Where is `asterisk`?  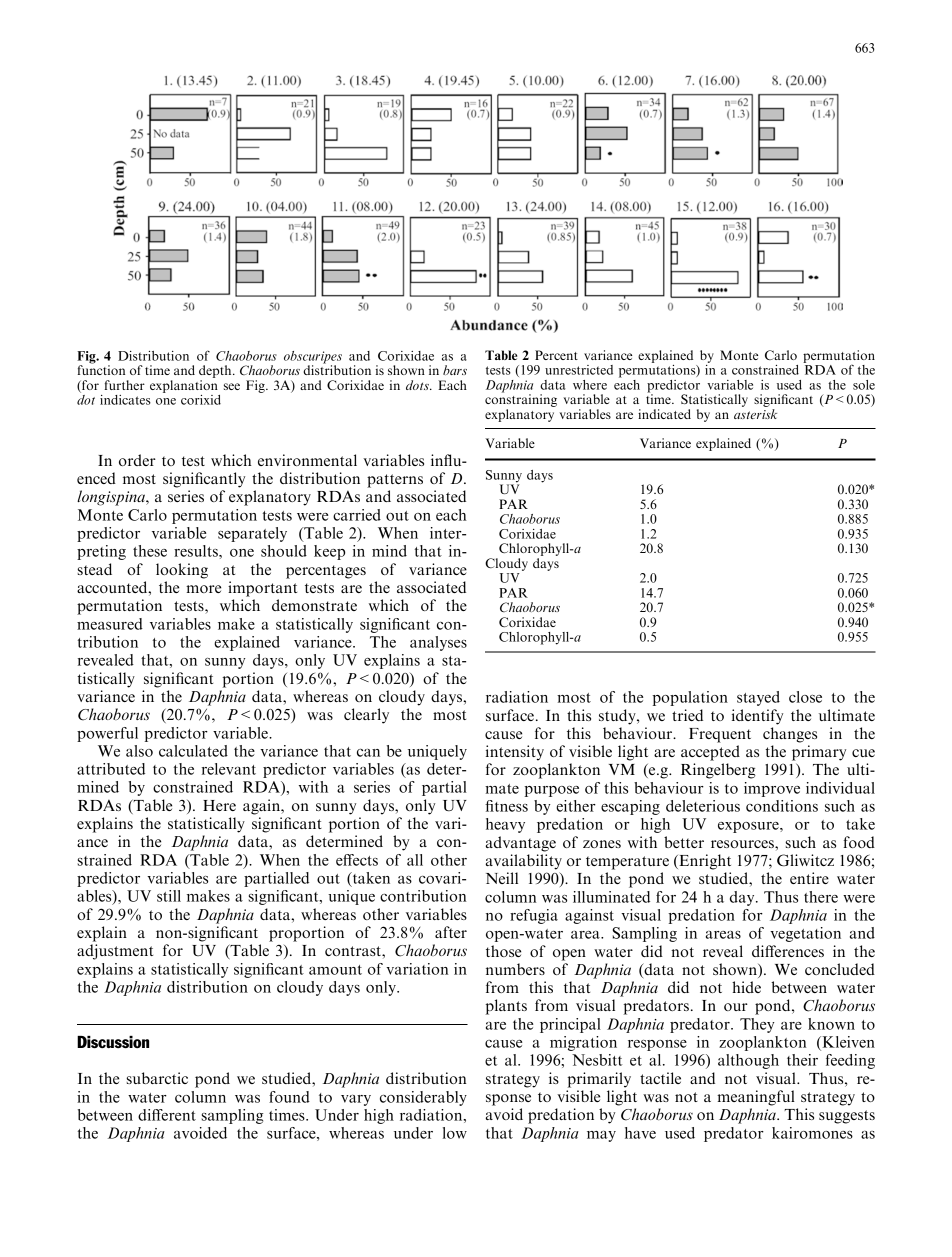 asterisk is located at coordinates (755, 414).
